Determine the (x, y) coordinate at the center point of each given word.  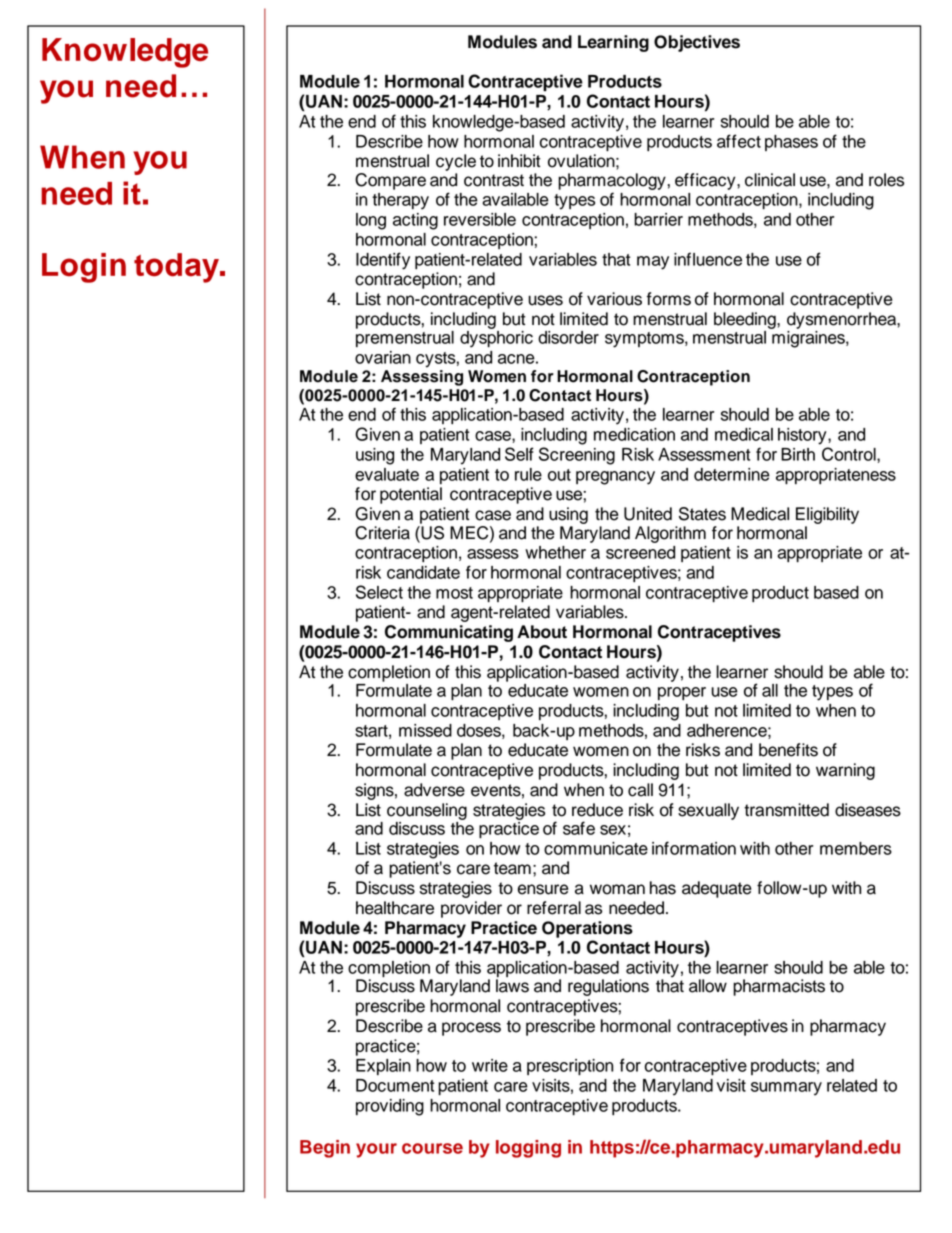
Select (379, 592)
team (512, 868)
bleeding (746, 320)
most (454, 593)
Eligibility (827, 515)
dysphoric (496, 339)
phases (791, 143)
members (856, 848)
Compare (390, 181)
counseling (427, 811)
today (177, 268)
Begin (325, 1149)
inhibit (519, 161)
